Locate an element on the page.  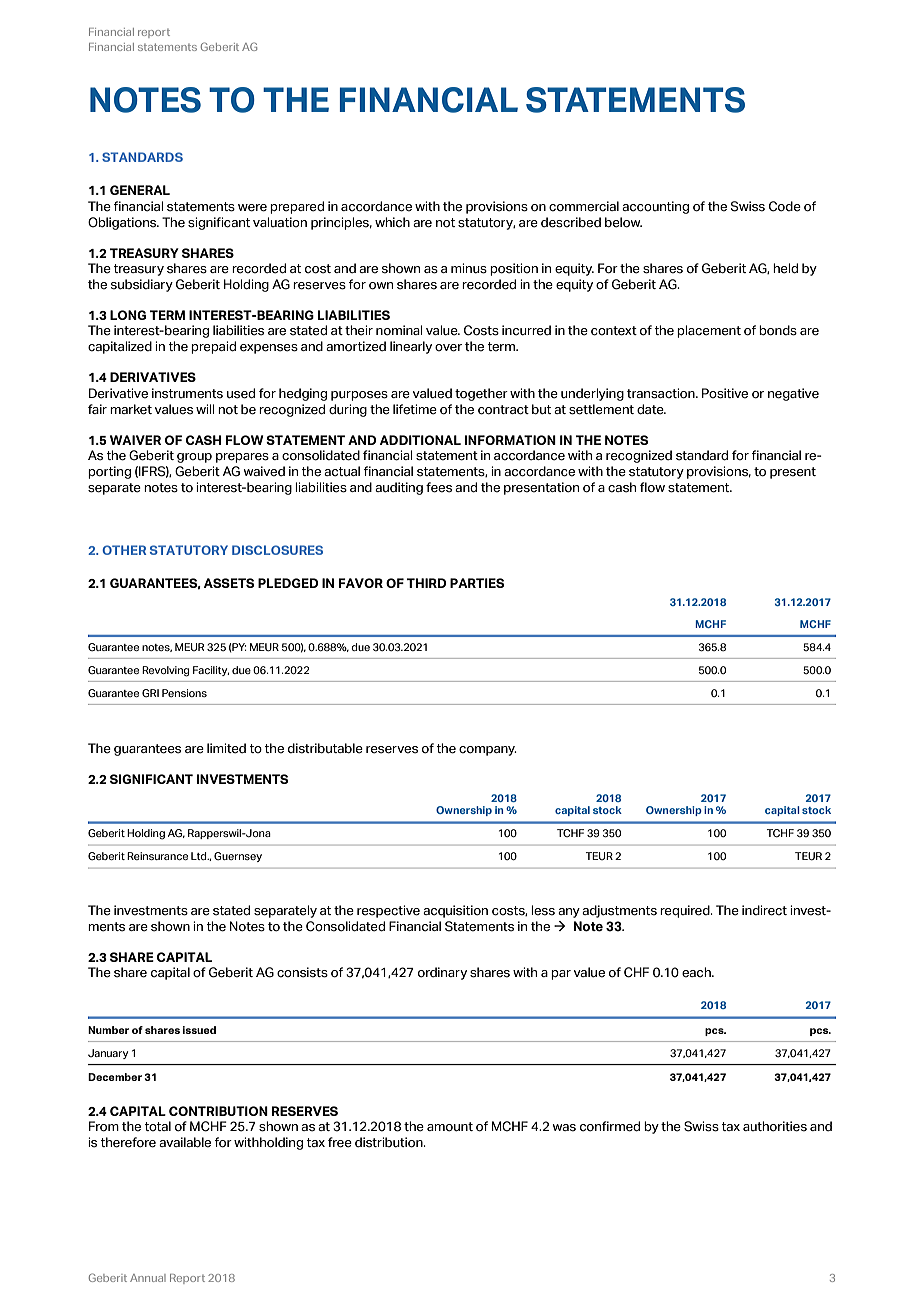
company is located at coordinates (488, 751).
